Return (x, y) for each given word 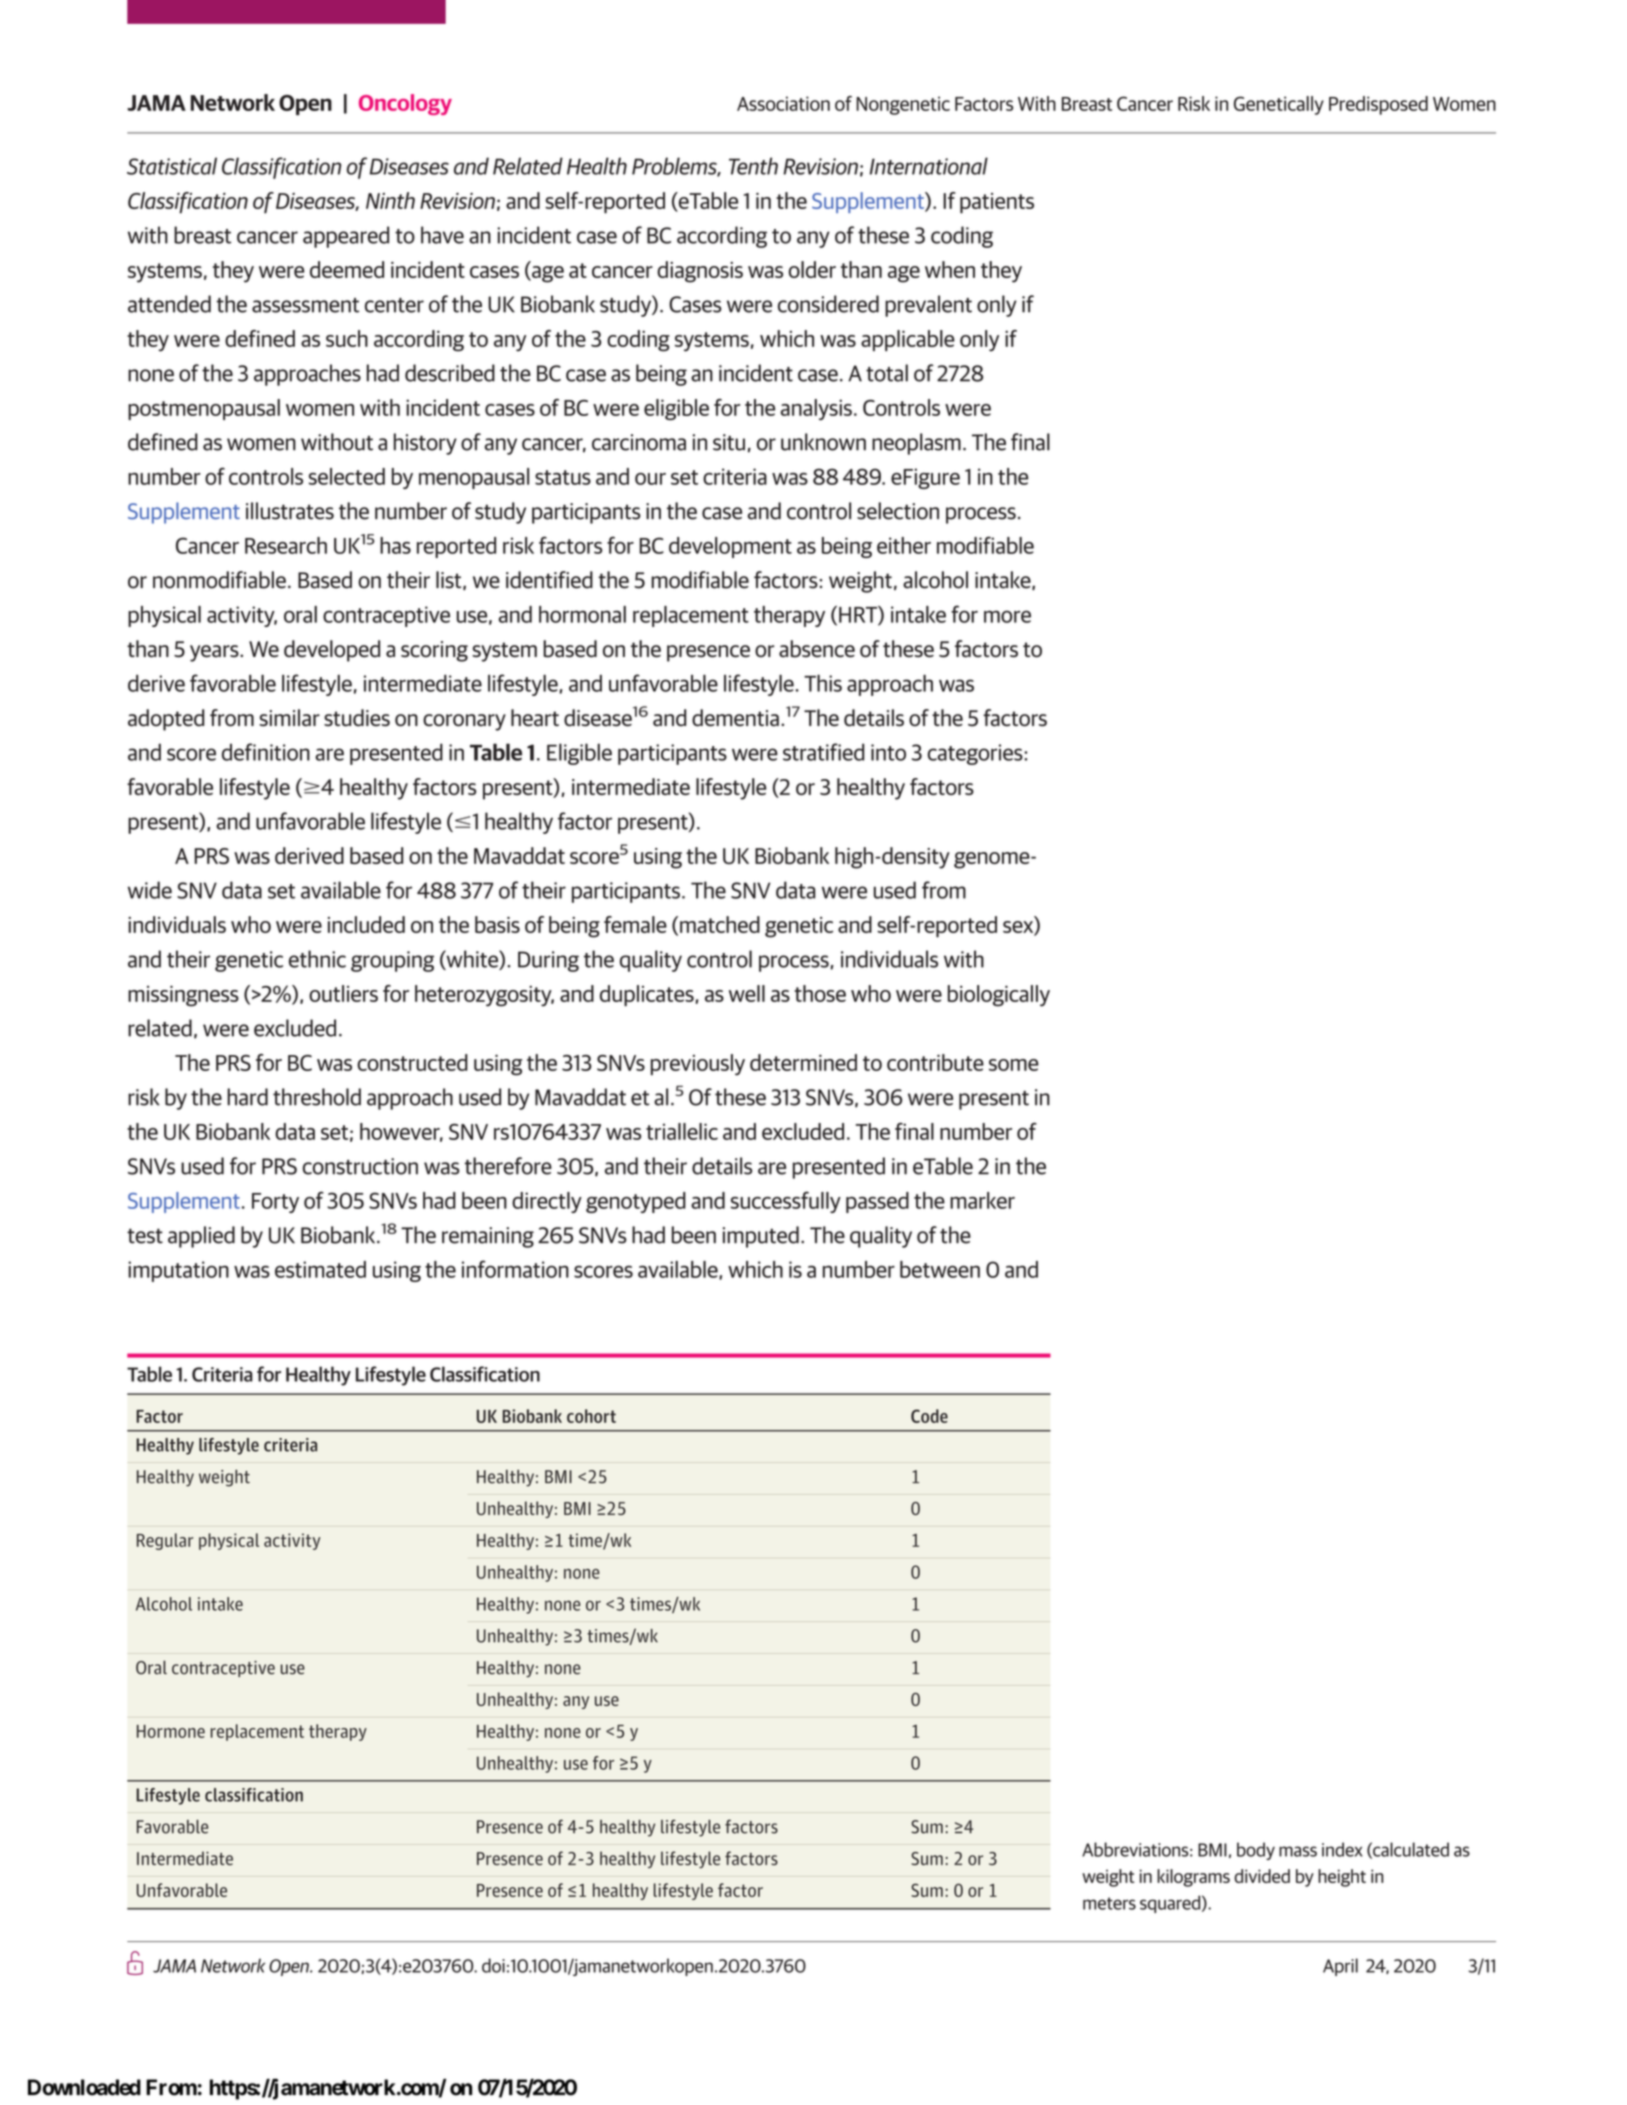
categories (975, 754)
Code (929, 1416)
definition (266, 752)
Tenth (753, 166)
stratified (823, 752)
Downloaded (84, 2087)
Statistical (172, 166)
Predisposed (1378, 105)
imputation (178, 1271)
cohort (591, 1416)
